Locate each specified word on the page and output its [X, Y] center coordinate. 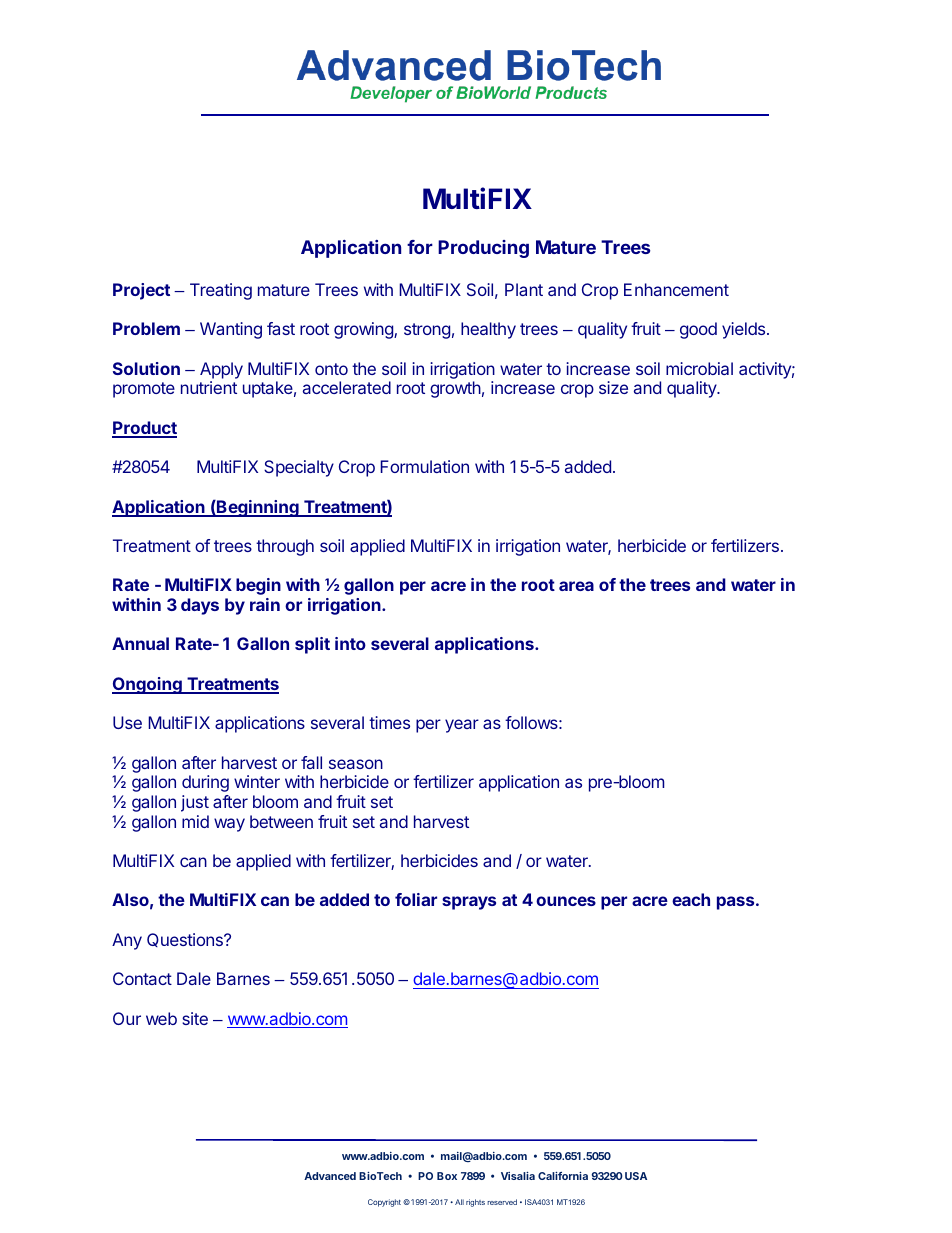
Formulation [424, 466]
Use [127, 722]
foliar [416, 899]
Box [447, 1176]
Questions [186, 940]
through [285, 547]
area [576, 586]
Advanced [330, 1176]
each [691, 899]
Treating [221, 291]
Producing [483, 249]
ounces [566, 901]
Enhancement [676, 289]
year [462, 726]
